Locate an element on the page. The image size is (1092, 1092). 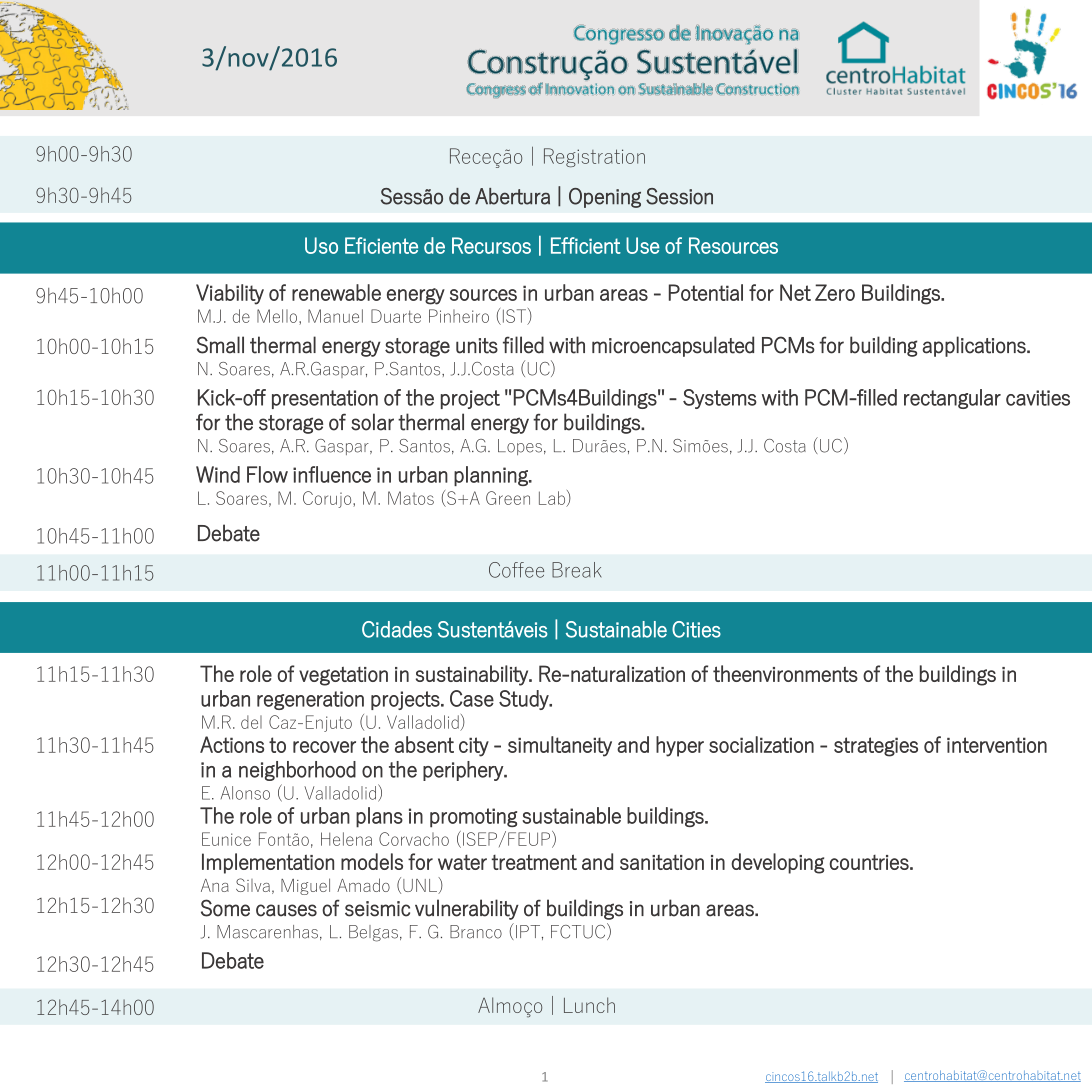
Uso is located at coordinates (321, 245).
